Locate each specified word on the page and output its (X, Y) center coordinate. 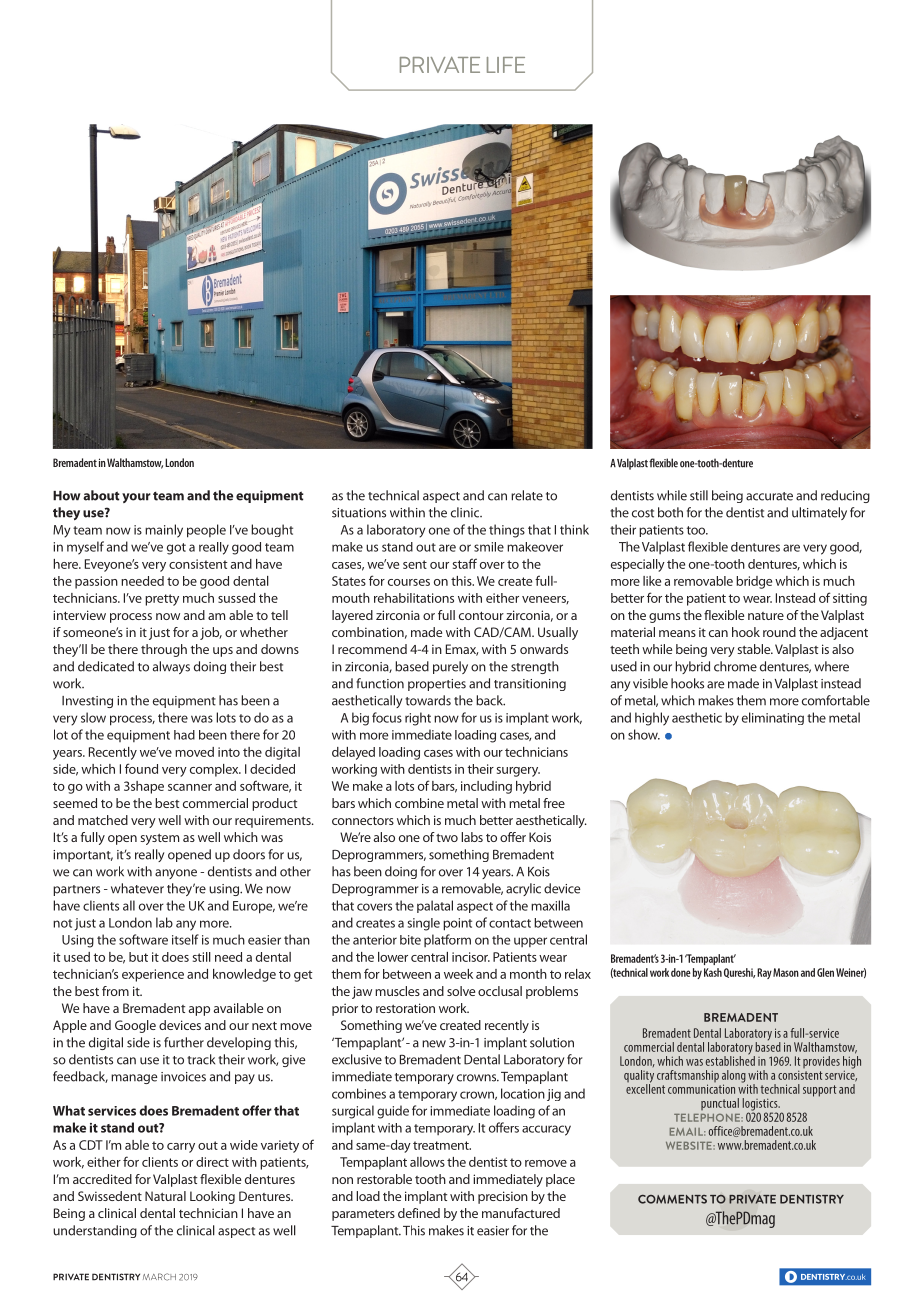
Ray (764, 973)
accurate (769, 496)
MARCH (159, 1277)
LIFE (506, 65)
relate (527, 495)
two (447, 838)
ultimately (819, 513)
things (507, 531)
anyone (176, 874)
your (136, 498)
